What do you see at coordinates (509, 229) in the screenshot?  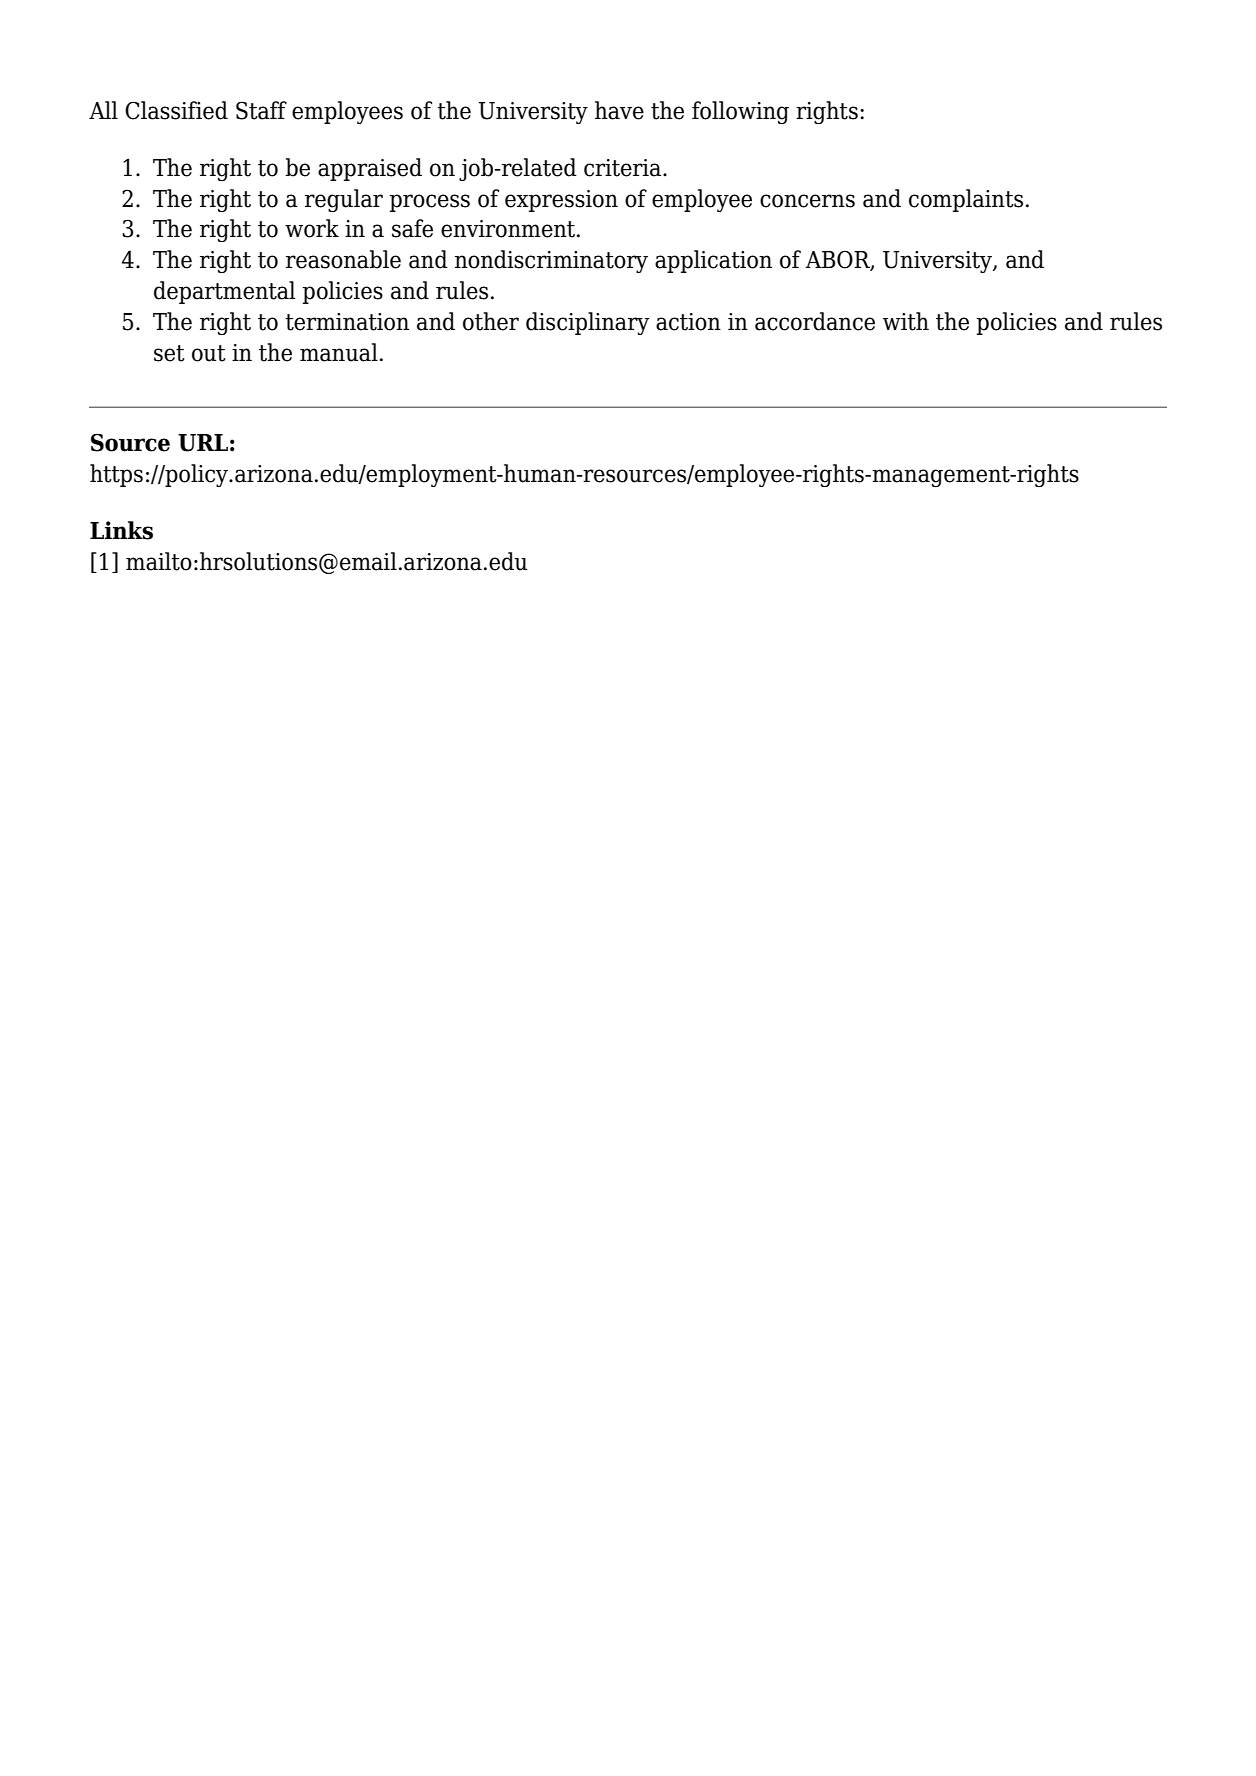 I see `environment` at bounding box center [509, 229].
